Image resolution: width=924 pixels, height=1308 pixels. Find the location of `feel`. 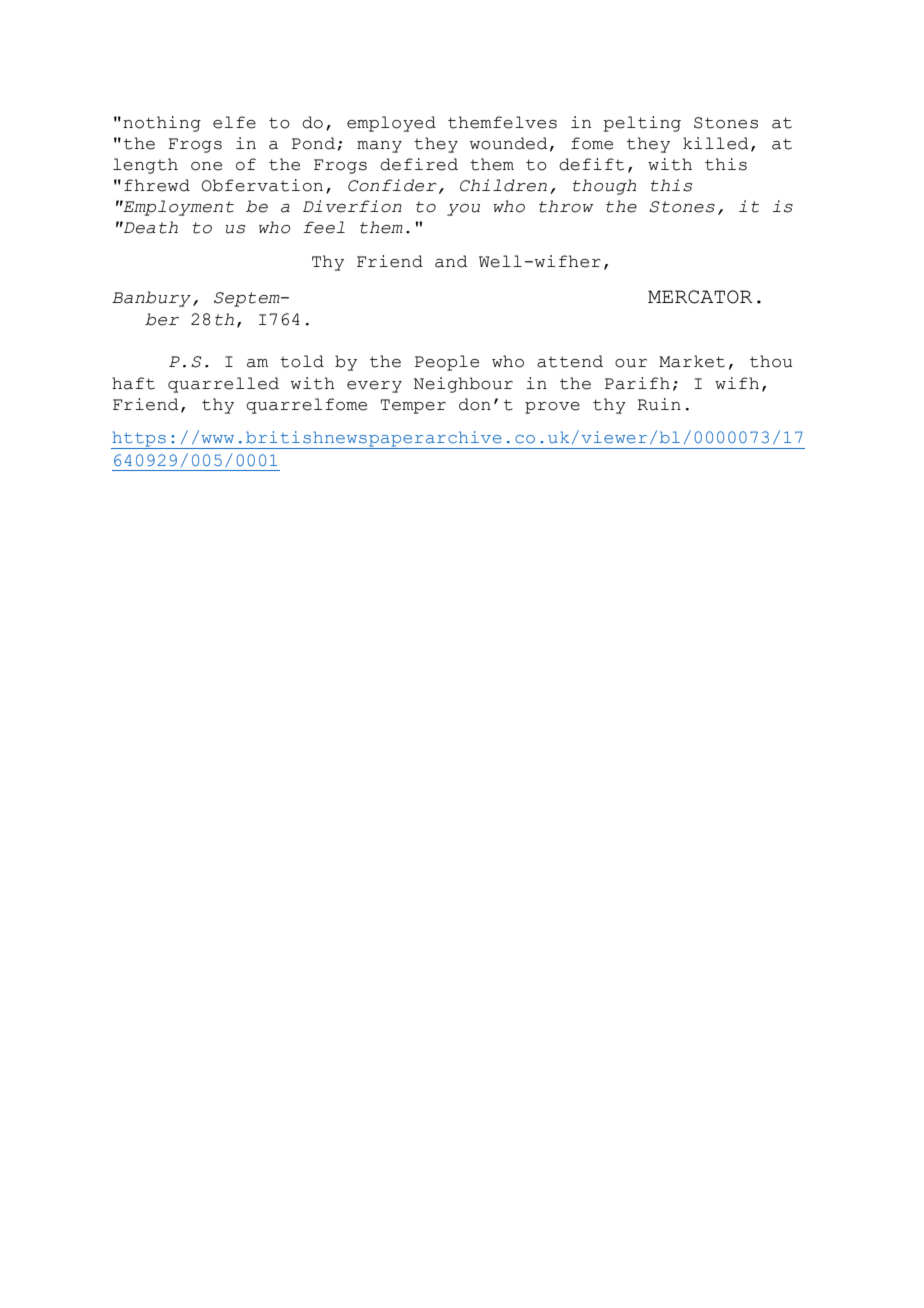

feel is located at coordinates (324, 227).
